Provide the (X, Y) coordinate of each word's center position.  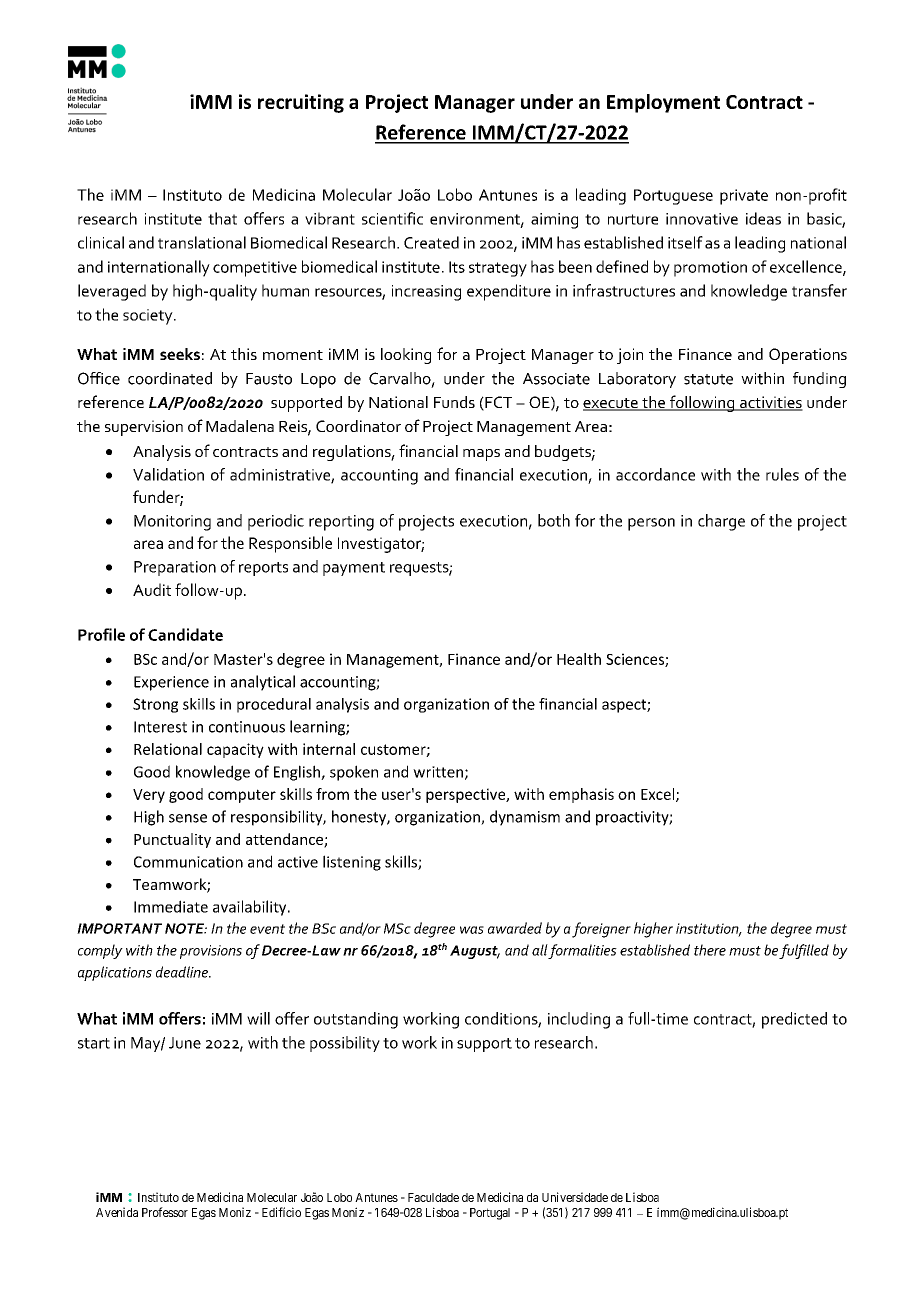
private (744, 197)
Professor (165, 1212)
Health (579, 659)
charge (721, 522)
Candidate (185, 634)
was (472, 930)
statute (708, 379)
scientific (392, 218)
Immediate (171, 906)
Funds (454, 402)
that (222, 218)
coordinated (170, 378)
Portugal (490, 1214)
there (710, 950)
